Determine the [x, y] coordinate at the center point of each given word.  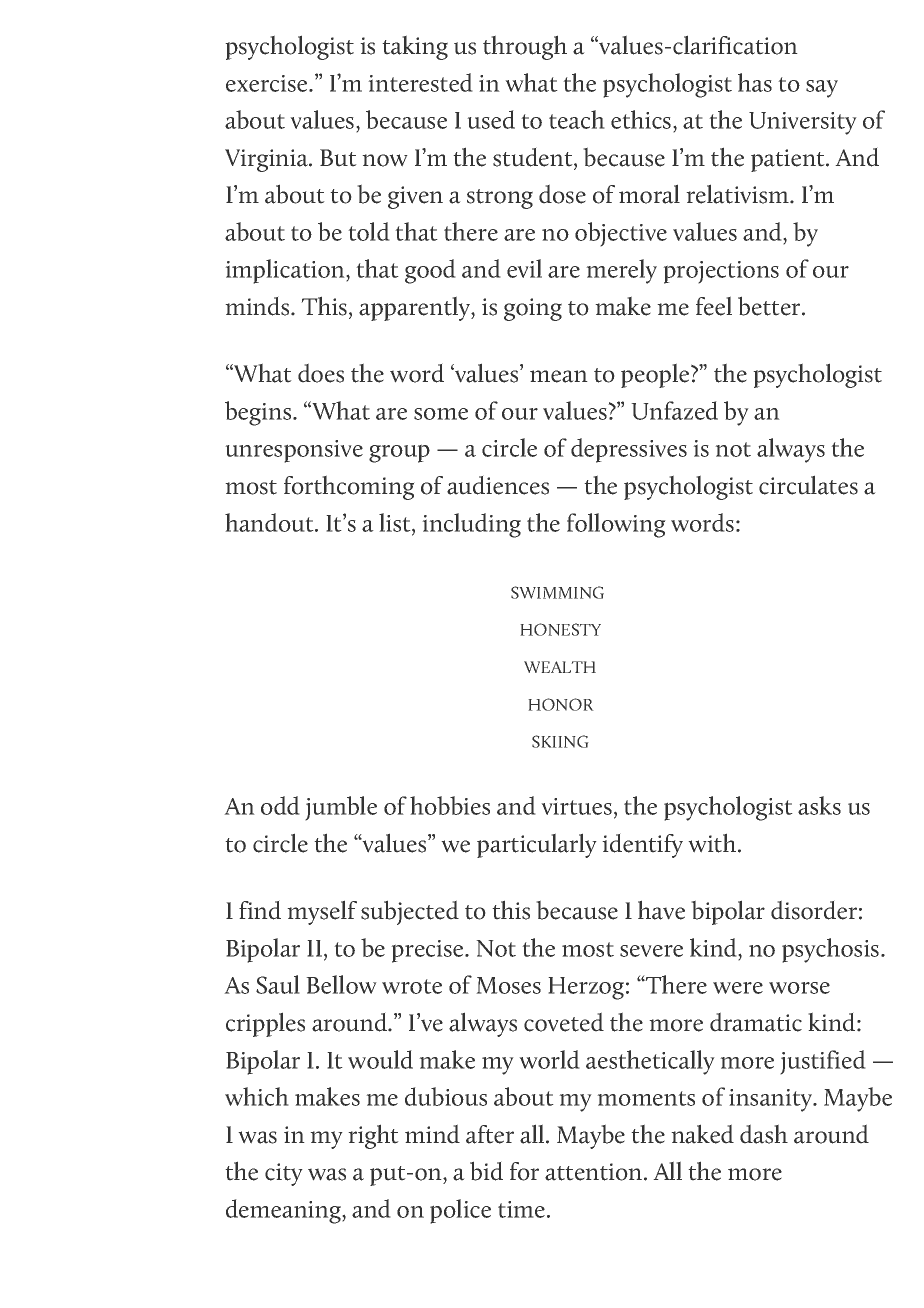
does [321, 373]
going [533, 309]
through [525, 47]
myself [322, 912]
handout [270, 522]
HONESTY [560, 629]
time [521, 1209]
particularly [537, 845]
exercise [268, 83]
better [770, 306]
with [713, 843]
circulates [808, 485]
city [284, 1174]
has [755, 82]
